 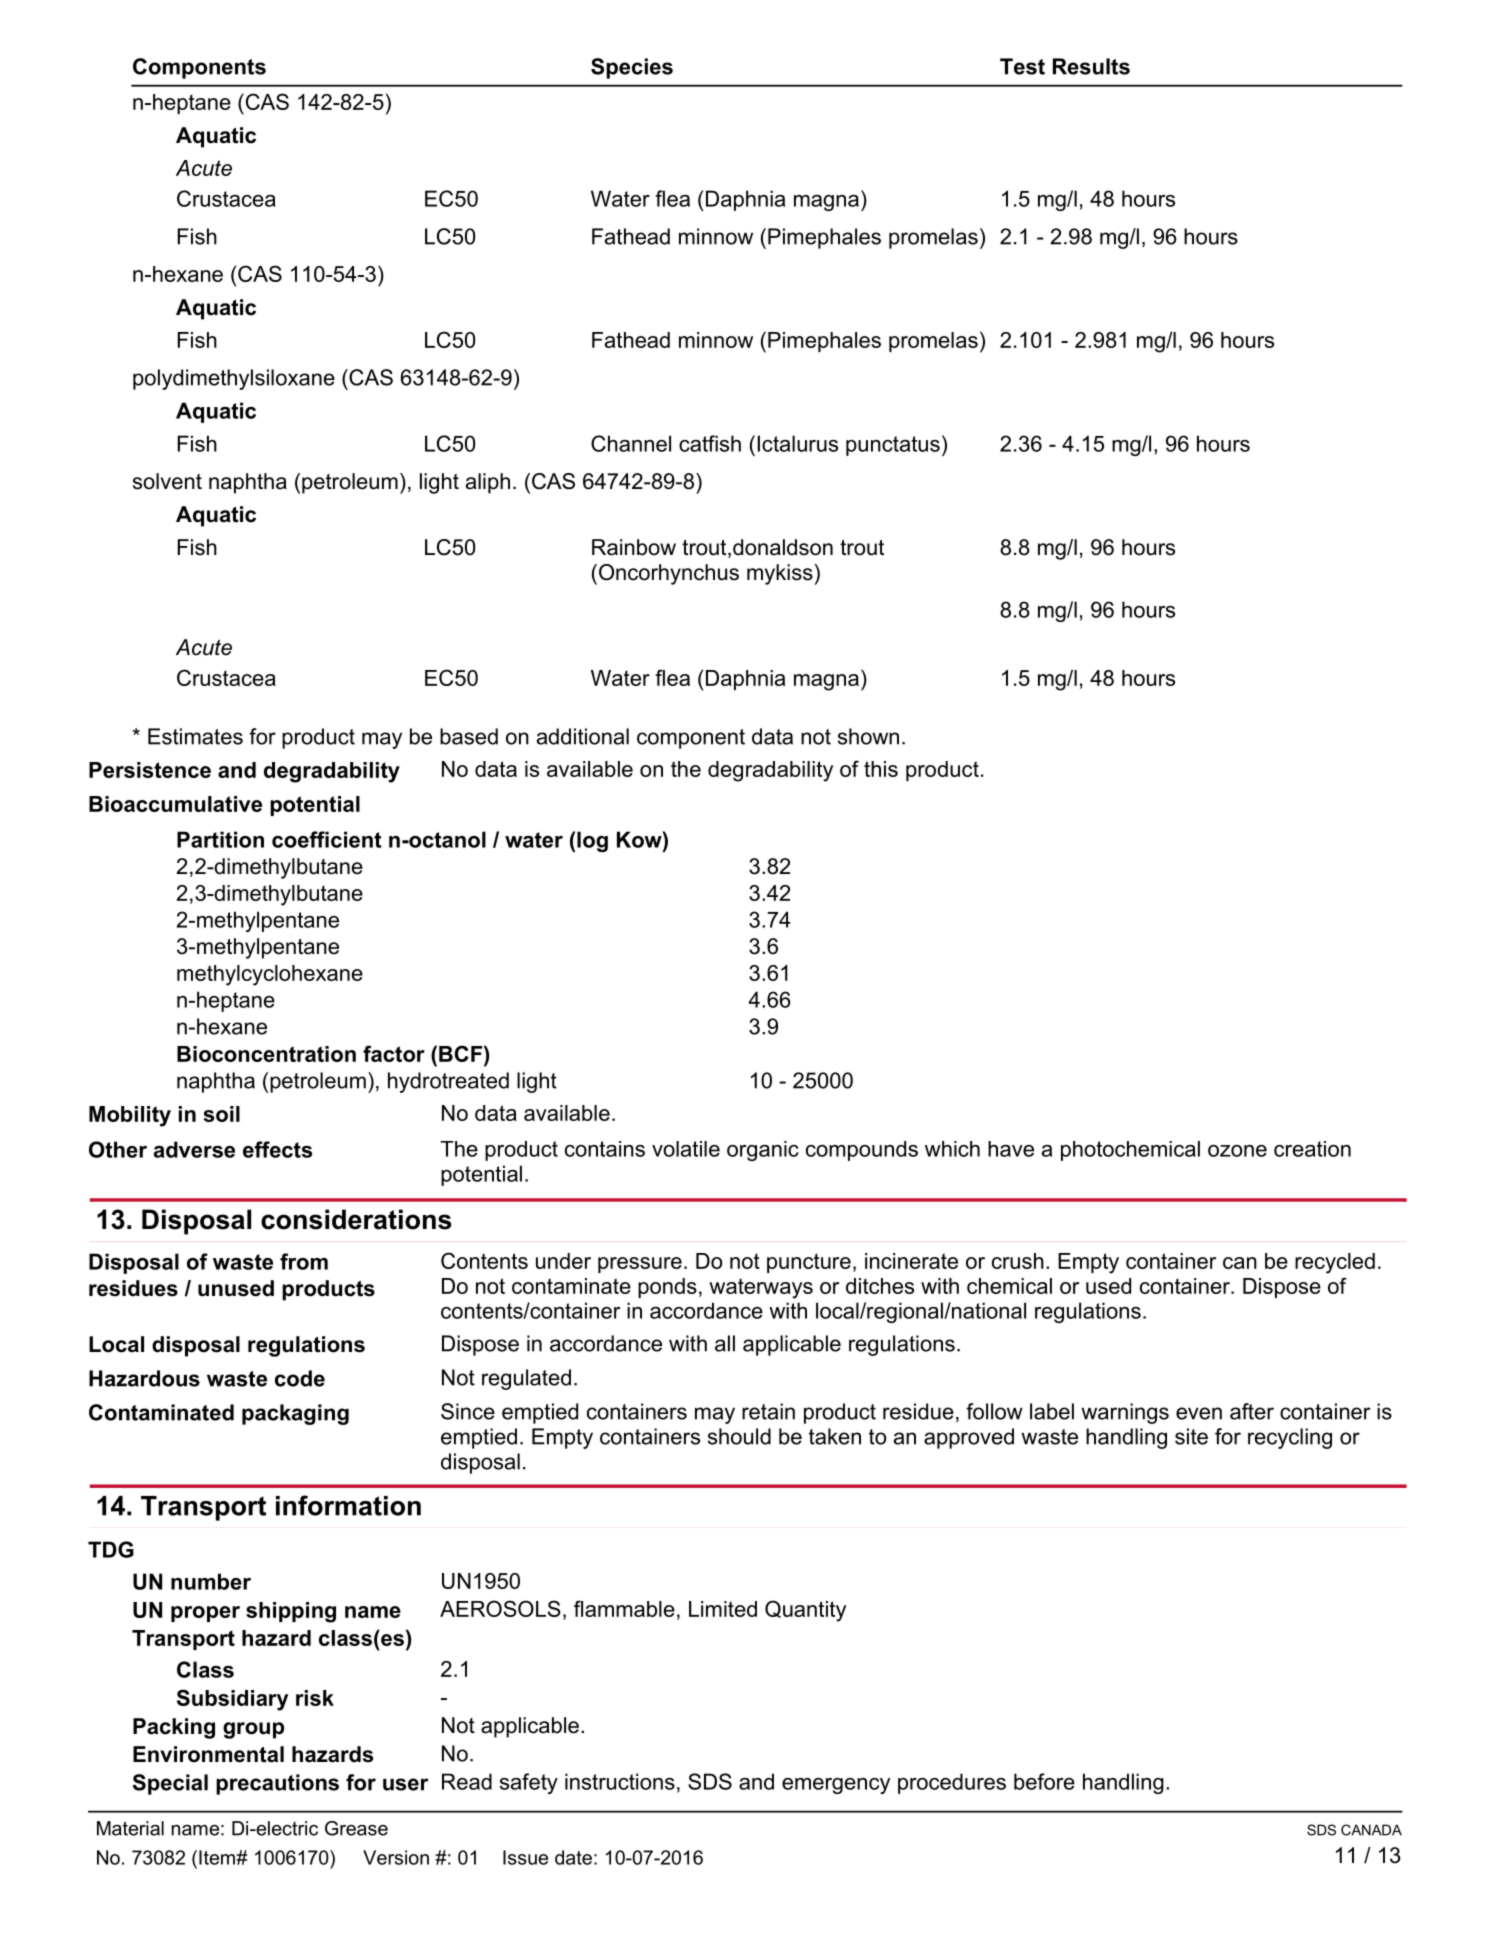 I want to click on puncture, so click(x=809, y=1263).
